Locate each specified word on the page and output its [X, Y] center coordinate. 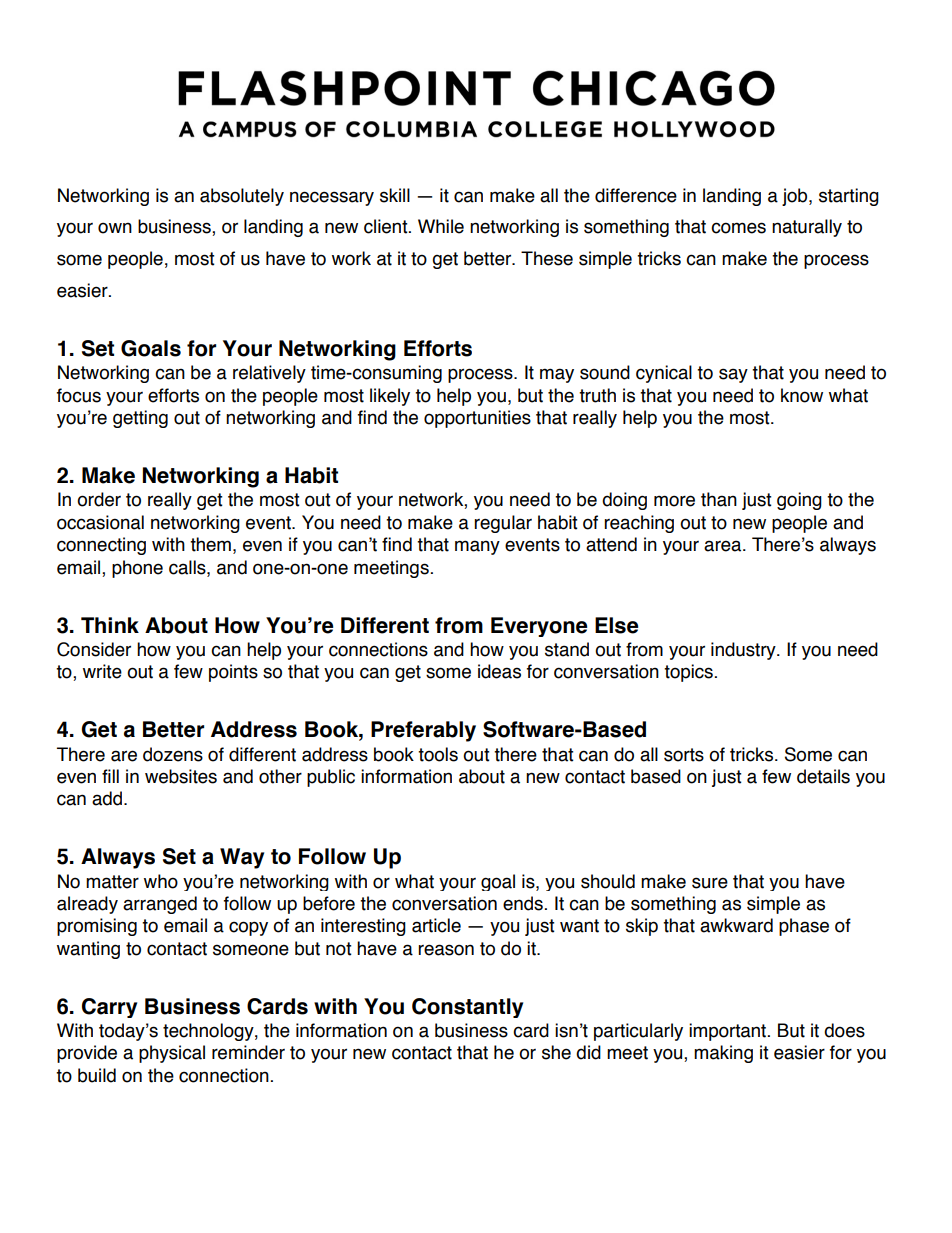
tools [438, 754]
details [823, 776]
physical [172, 1054]
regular [503, 524]
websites [181, 776]
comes [738, 228]
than [719, 499]
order [99, 499]
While [441, 226]
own [115, 228]
